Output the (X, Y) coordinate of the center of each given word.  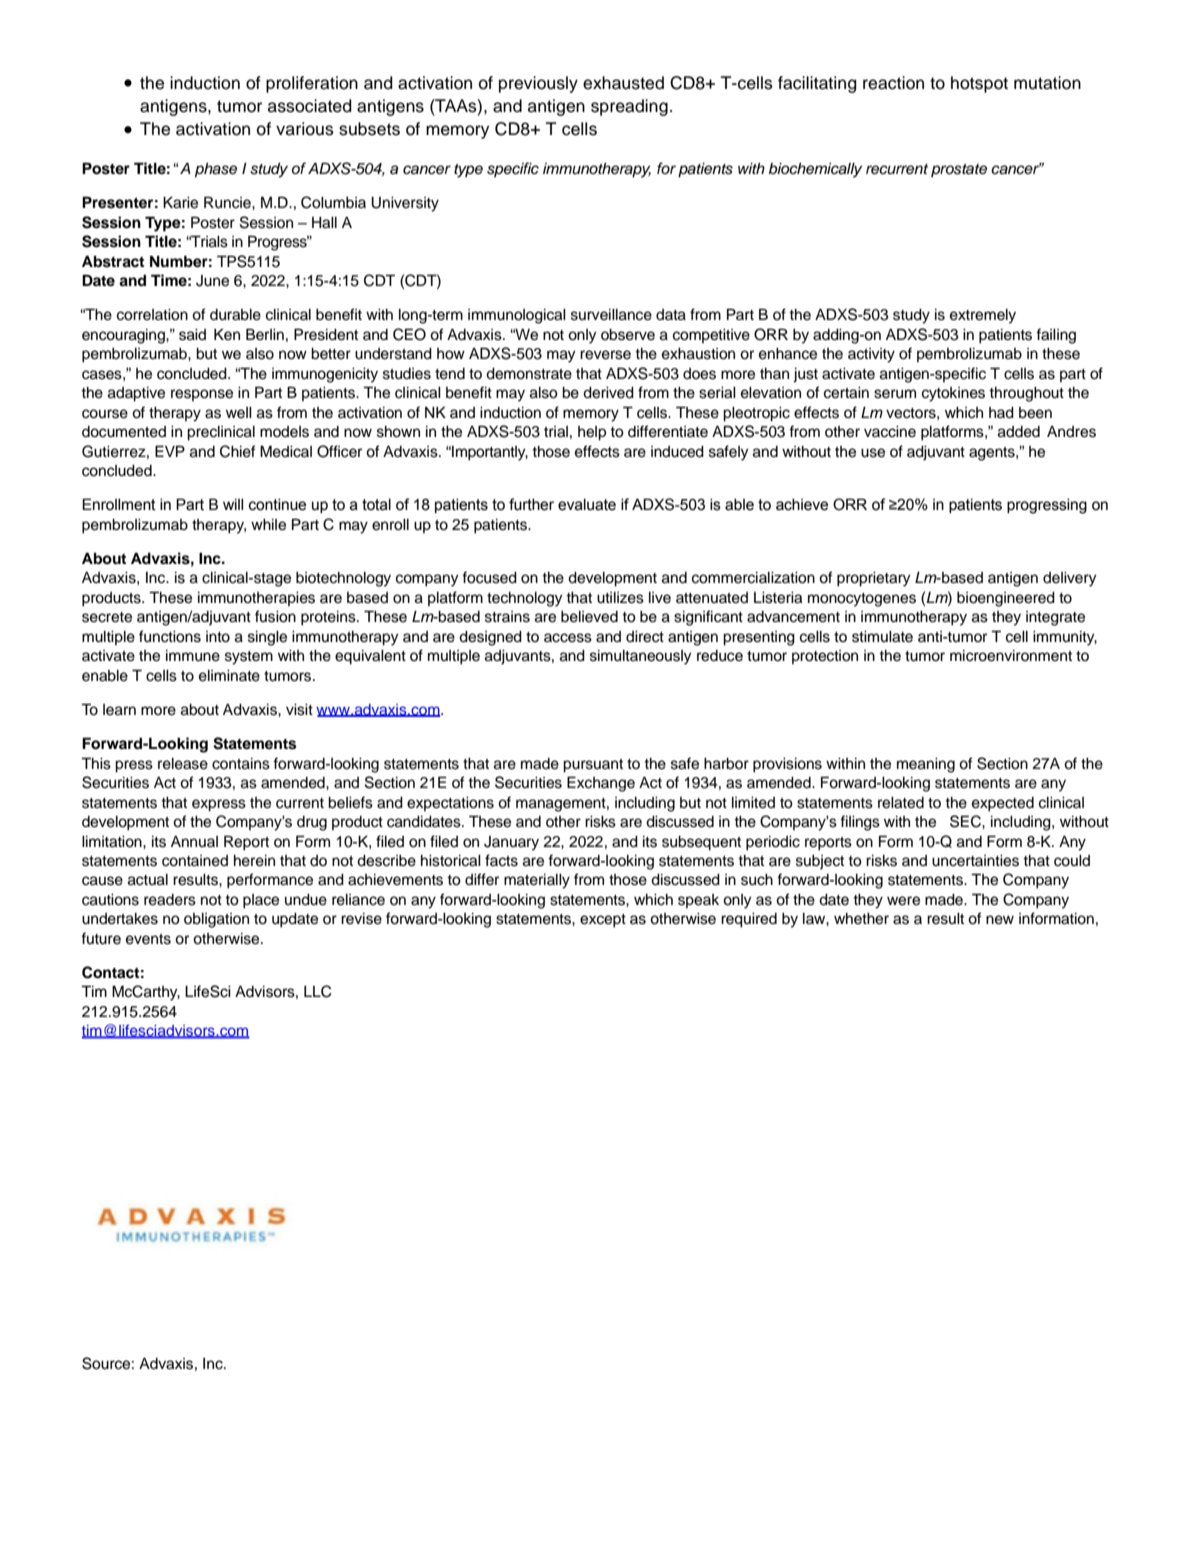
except (603, 921)
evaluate (587, 504)
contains (241, 764)
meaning (926, 765)
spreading (629, 107)
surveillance (611, 315)
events (148, 939)
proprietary (873, 579)
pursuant (593, 766)
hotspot (979, 84)
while (268, 525)
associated (310, 106)
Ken (227, 334)
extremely (983, 316)
